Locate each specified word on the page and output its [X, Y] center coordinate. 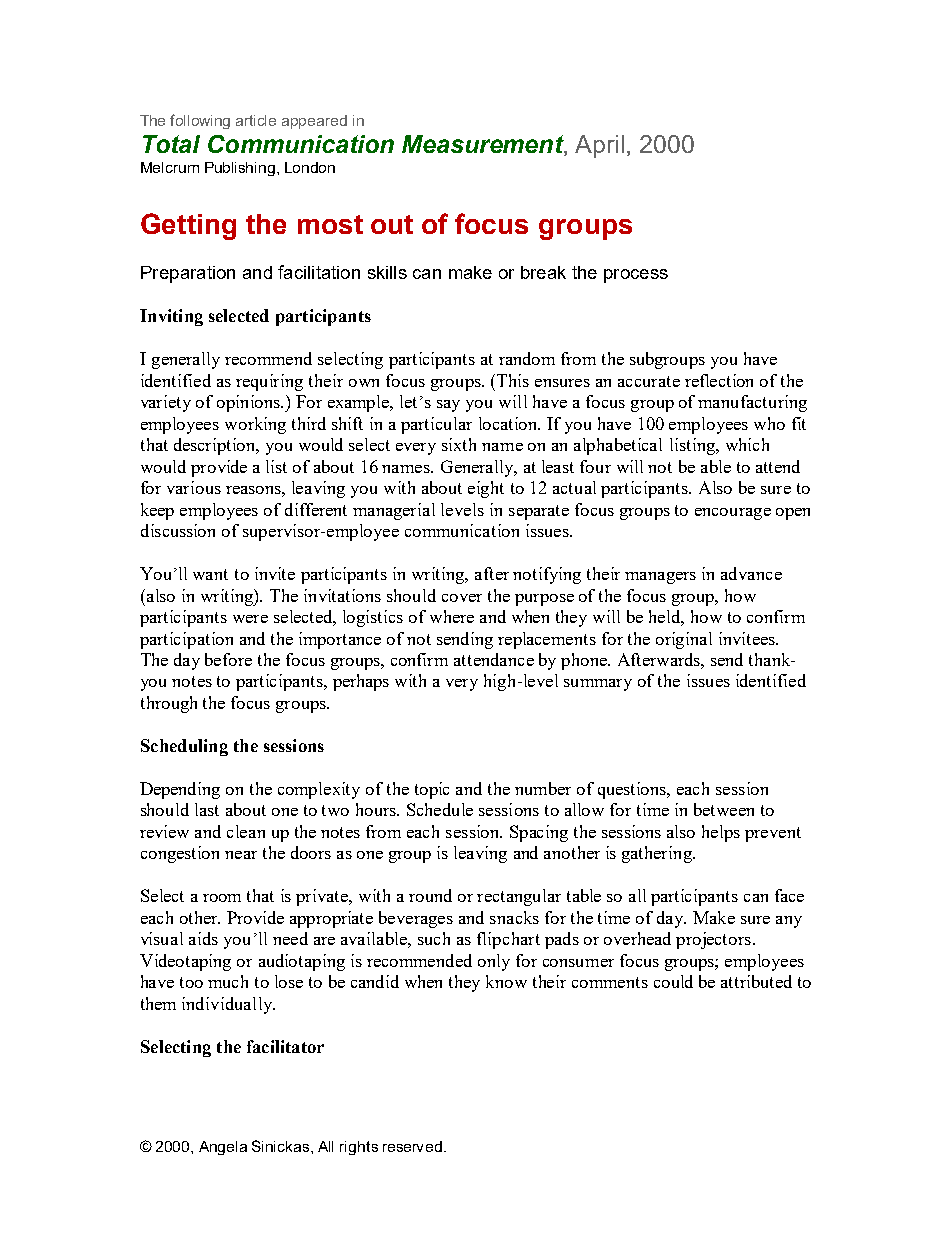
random [527, 358]
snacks [514, 917]
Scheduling [184, 747]
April [599, 146]
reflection [719, 380]
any [789, 922]
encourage [733, 514]
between [724, 809]
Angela [223, 1148]
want [210, 574]
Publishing [240, 169]
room [222, 898]
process [636, 276]
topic [432, 790]
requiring [269, 382]
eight [486, 489]
